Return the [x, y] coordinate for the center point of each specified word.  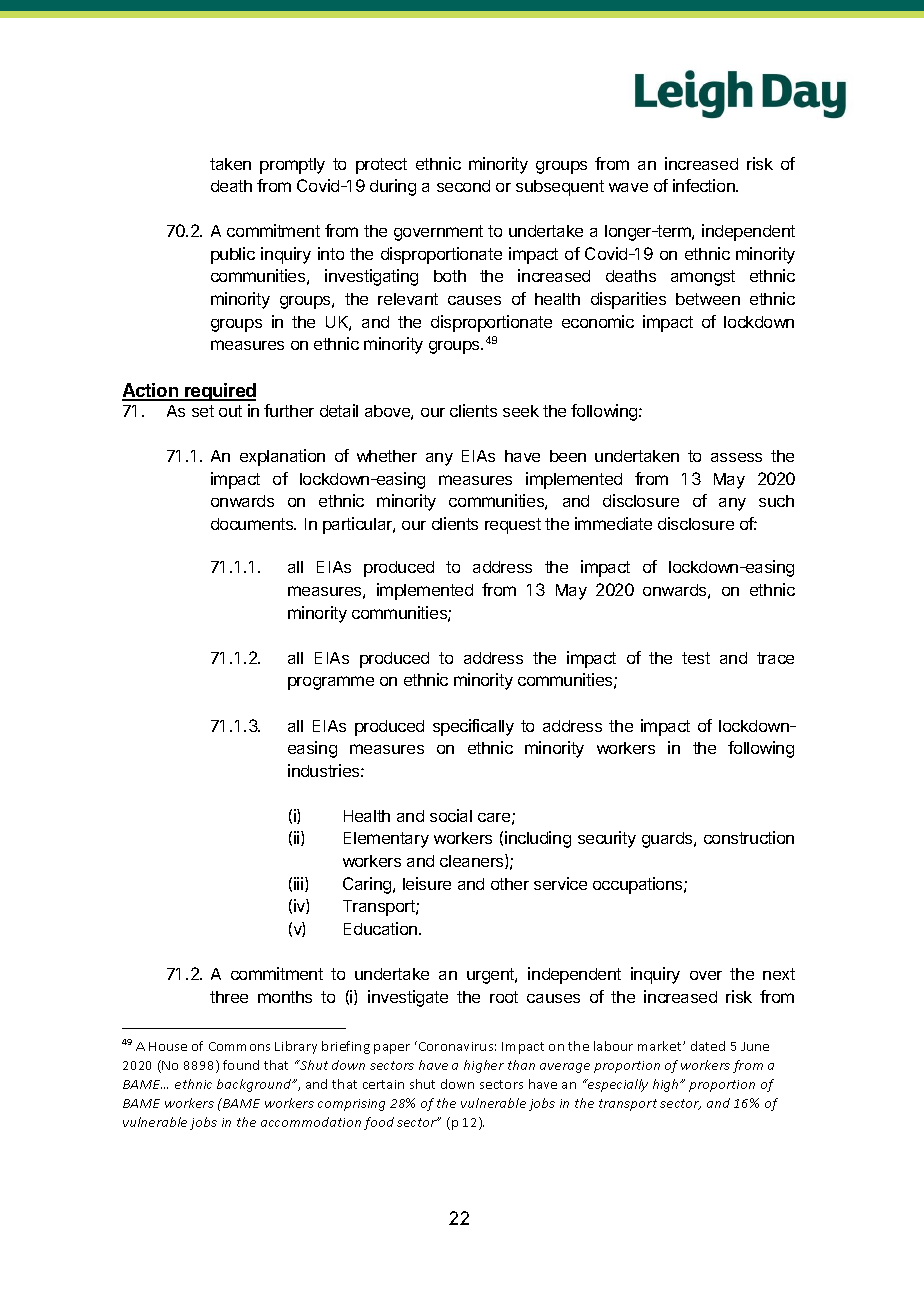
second [463, 186]
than [521, 1065]
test [696, 658]
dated [708, 1046]
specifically [473, 727]
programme [331, 683]
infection [705, 185]
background [255, 1085]
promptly [292, 166]
